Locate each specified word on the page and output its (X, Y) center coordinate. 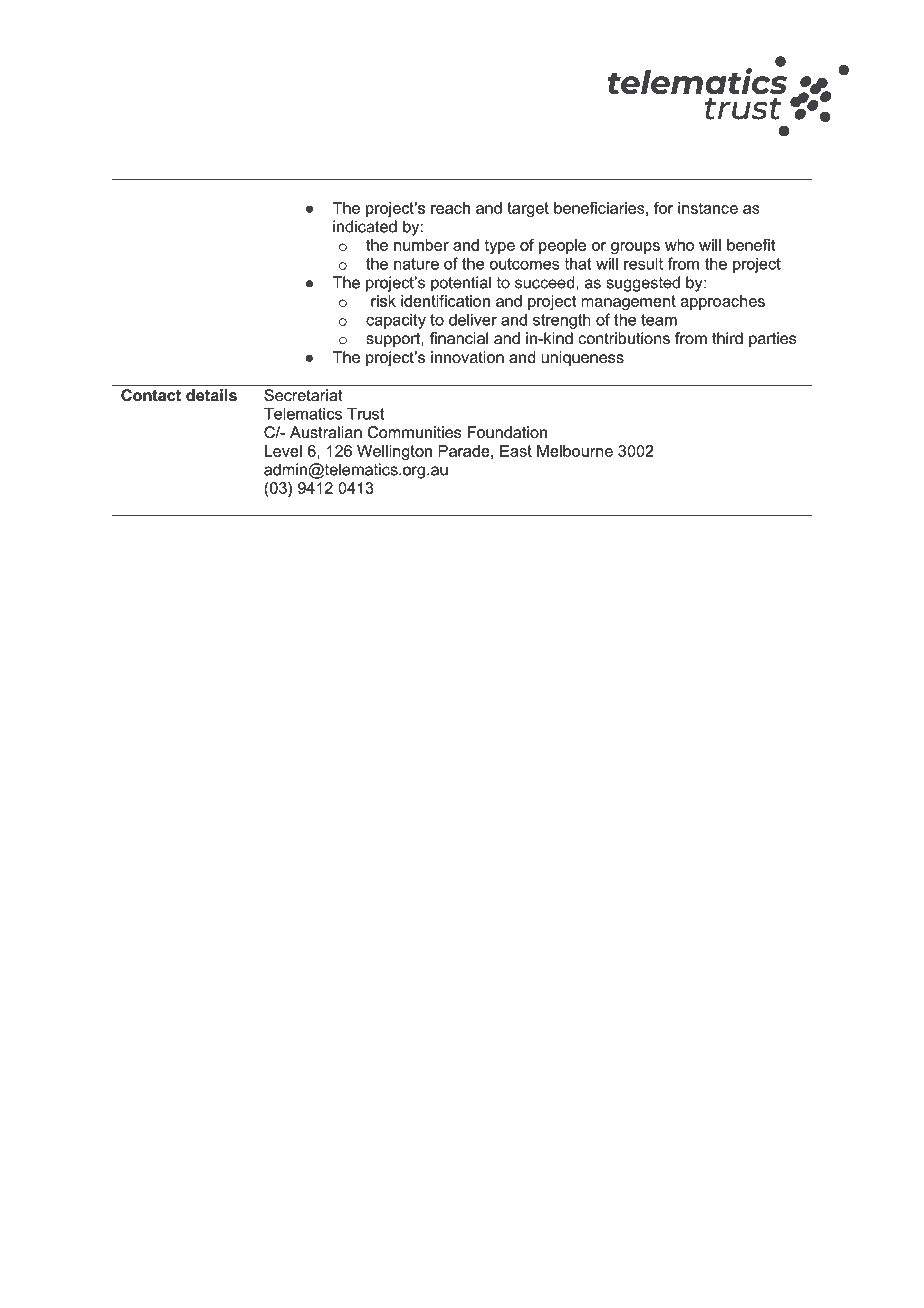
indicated (365, 226)
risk (383, 301)
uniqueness (582, 358)
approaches (723, 302)
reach (450, 208)
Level (283, 451)
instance (708, 208)
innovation (467, 357)
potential (461, 284)
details (211, 395)
